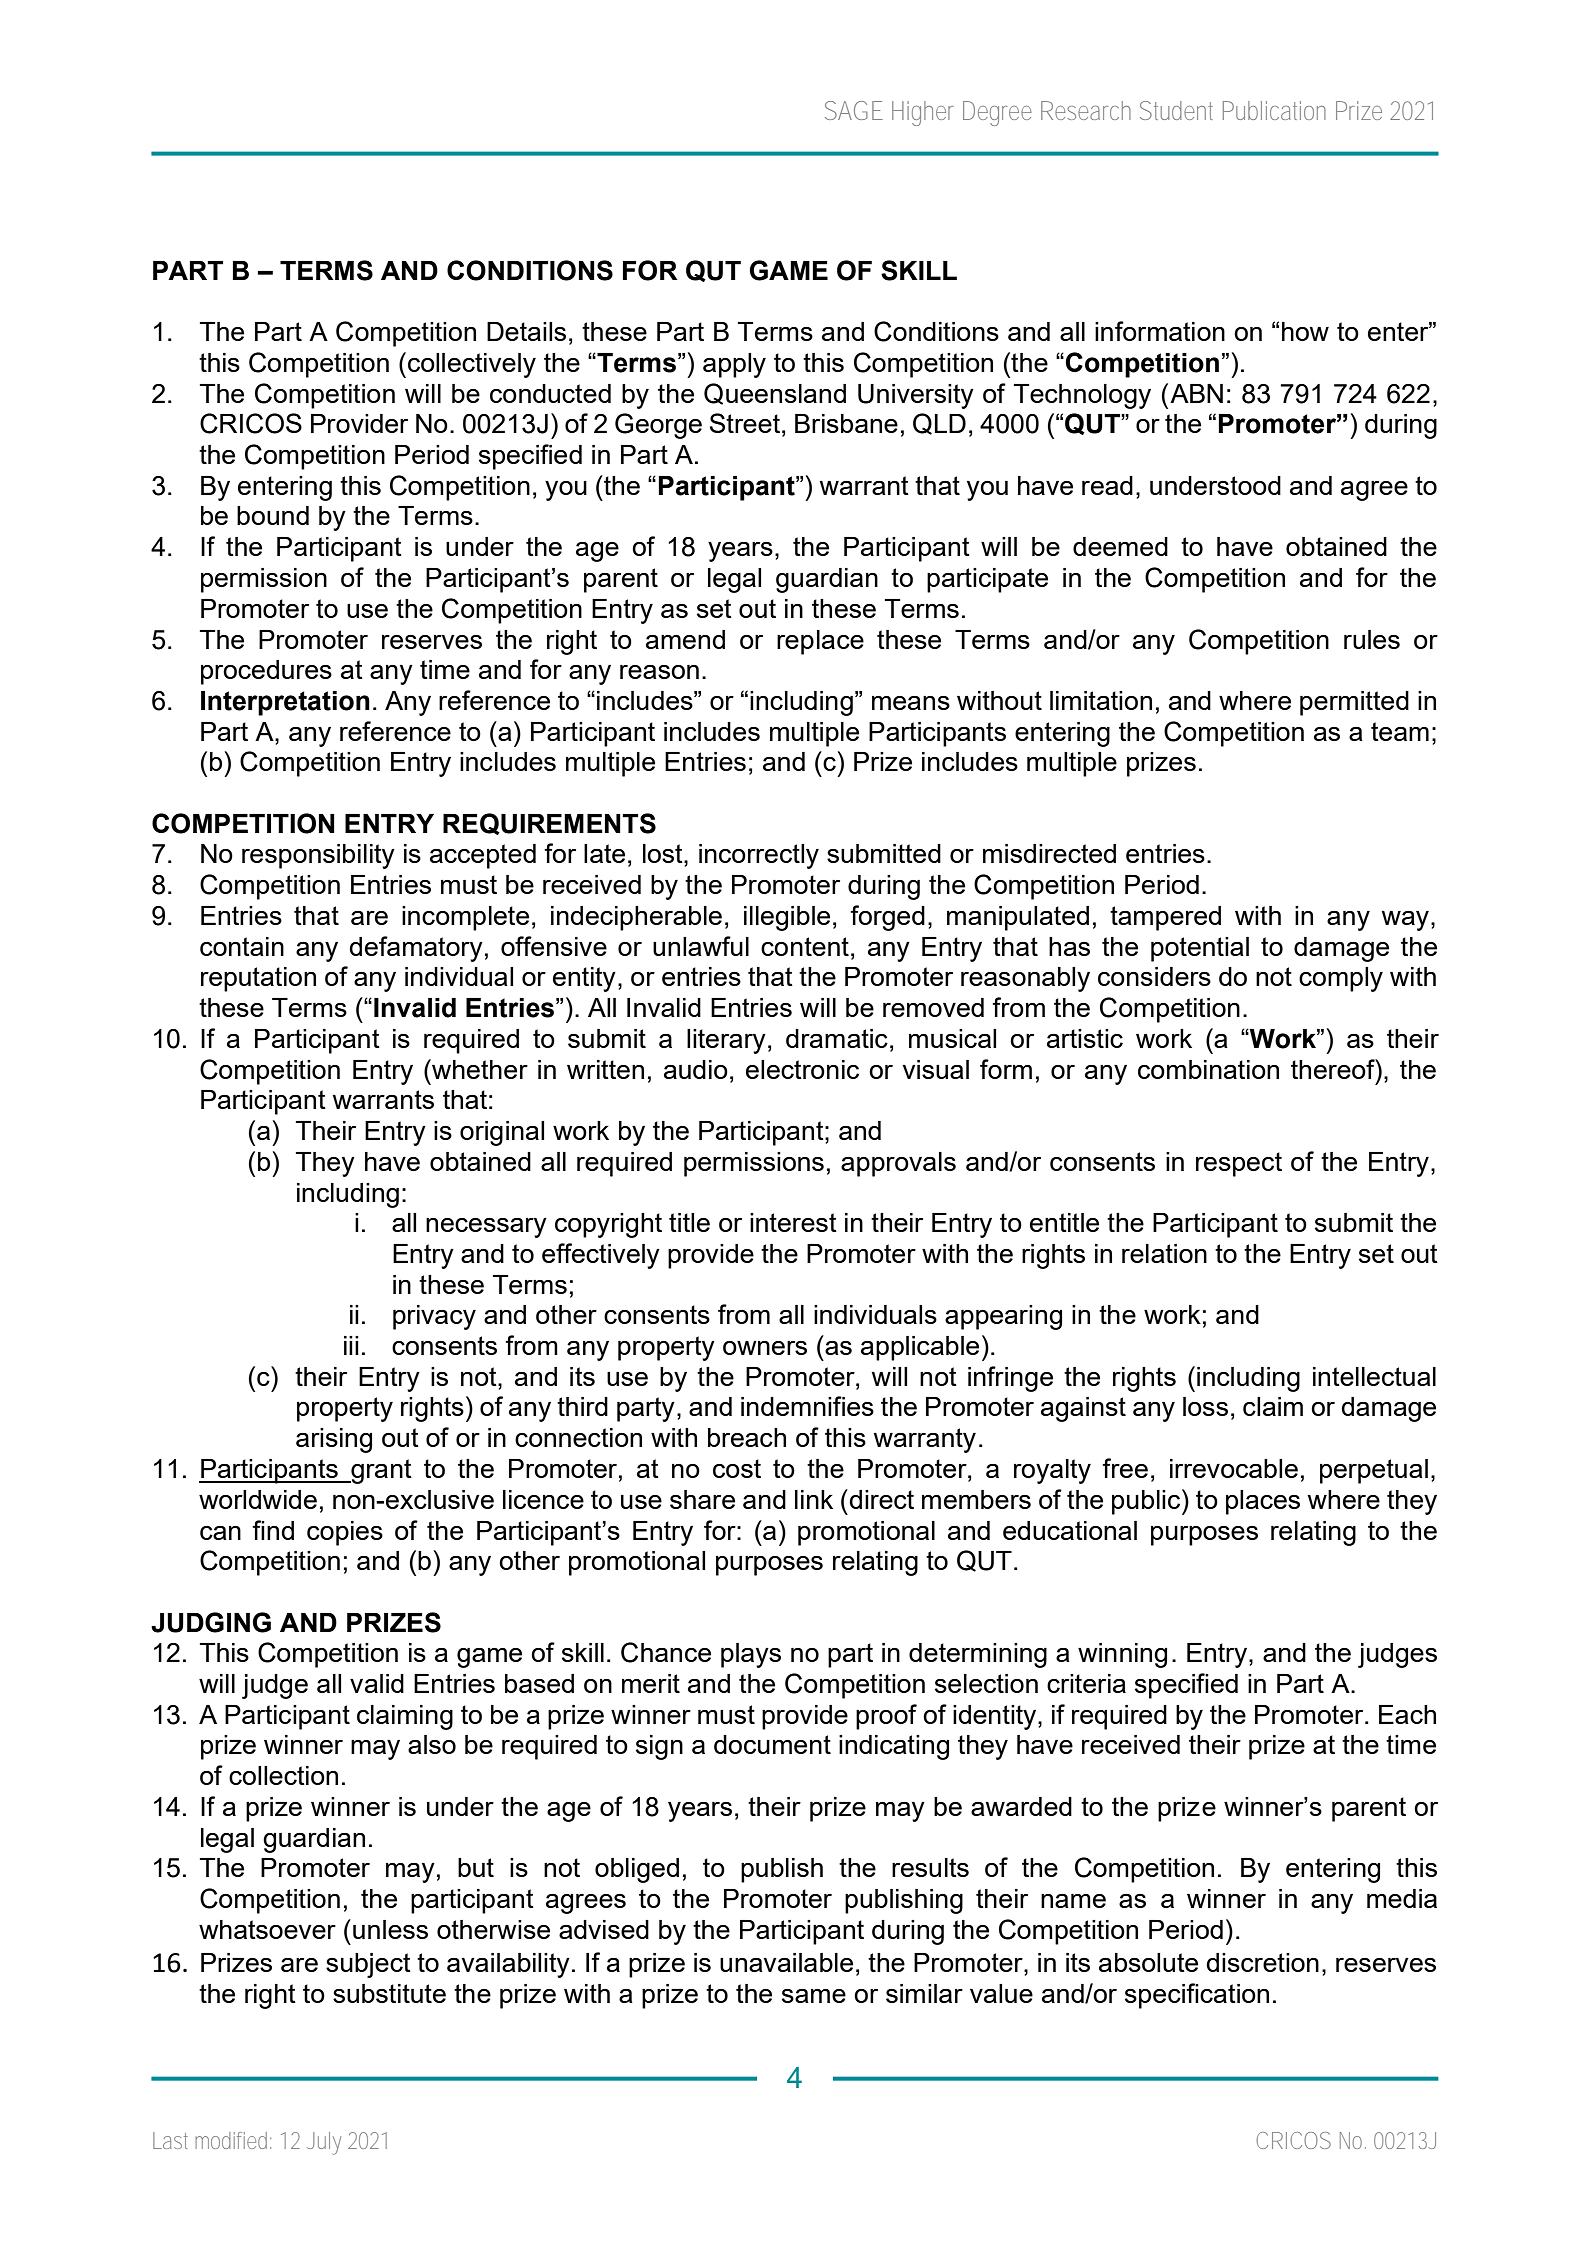  What do you see at coordinates (802, 1069) in the screenshot?
I see `electronic` at bounding box center [802, 1069].
